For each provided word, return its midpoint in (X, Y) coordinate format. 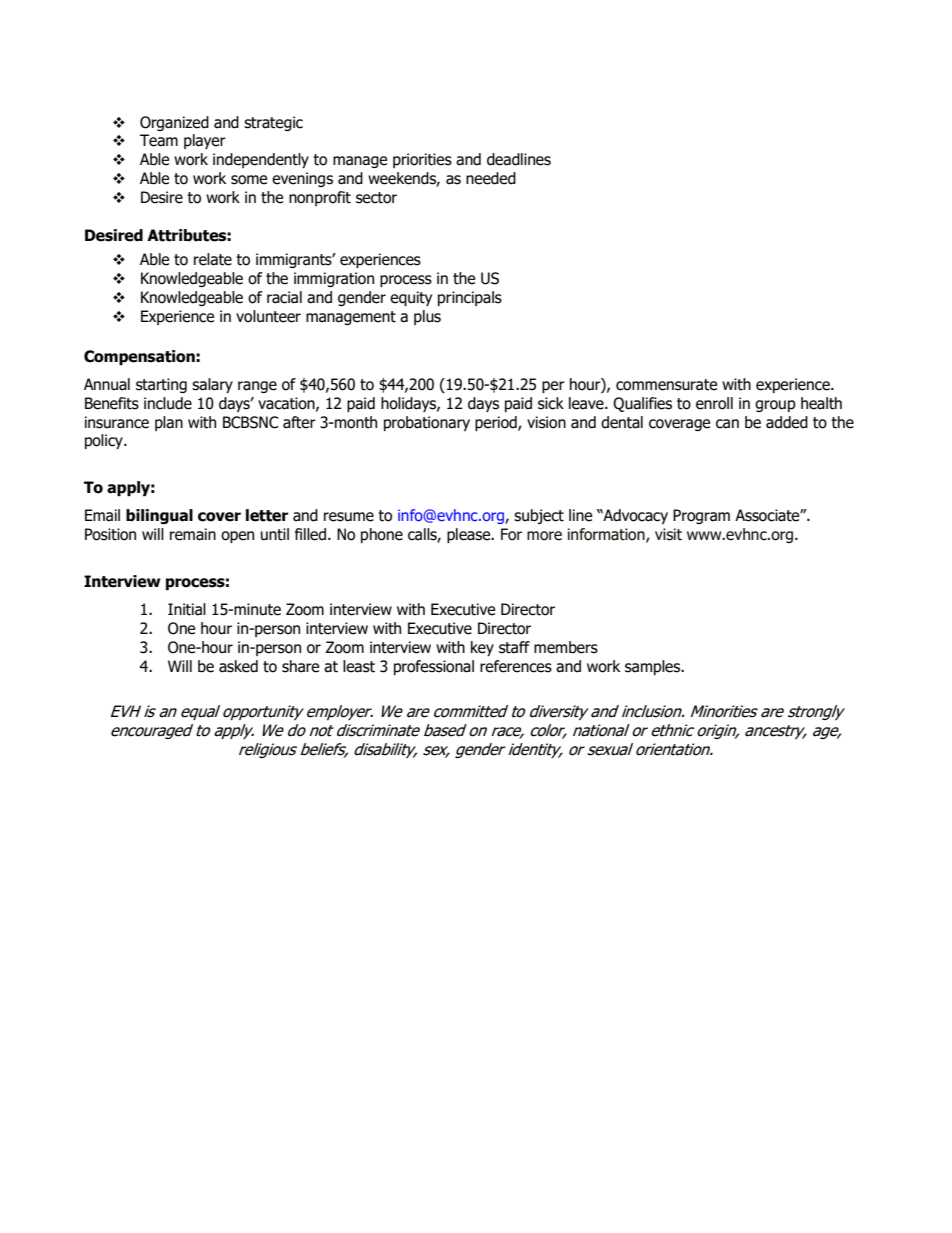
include (168, 403)
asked (238, 666)
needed (491, 178)
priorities (422, 160)
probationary (427, 423)
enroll (714, 403)
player (205, 141)
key (482, 648)
